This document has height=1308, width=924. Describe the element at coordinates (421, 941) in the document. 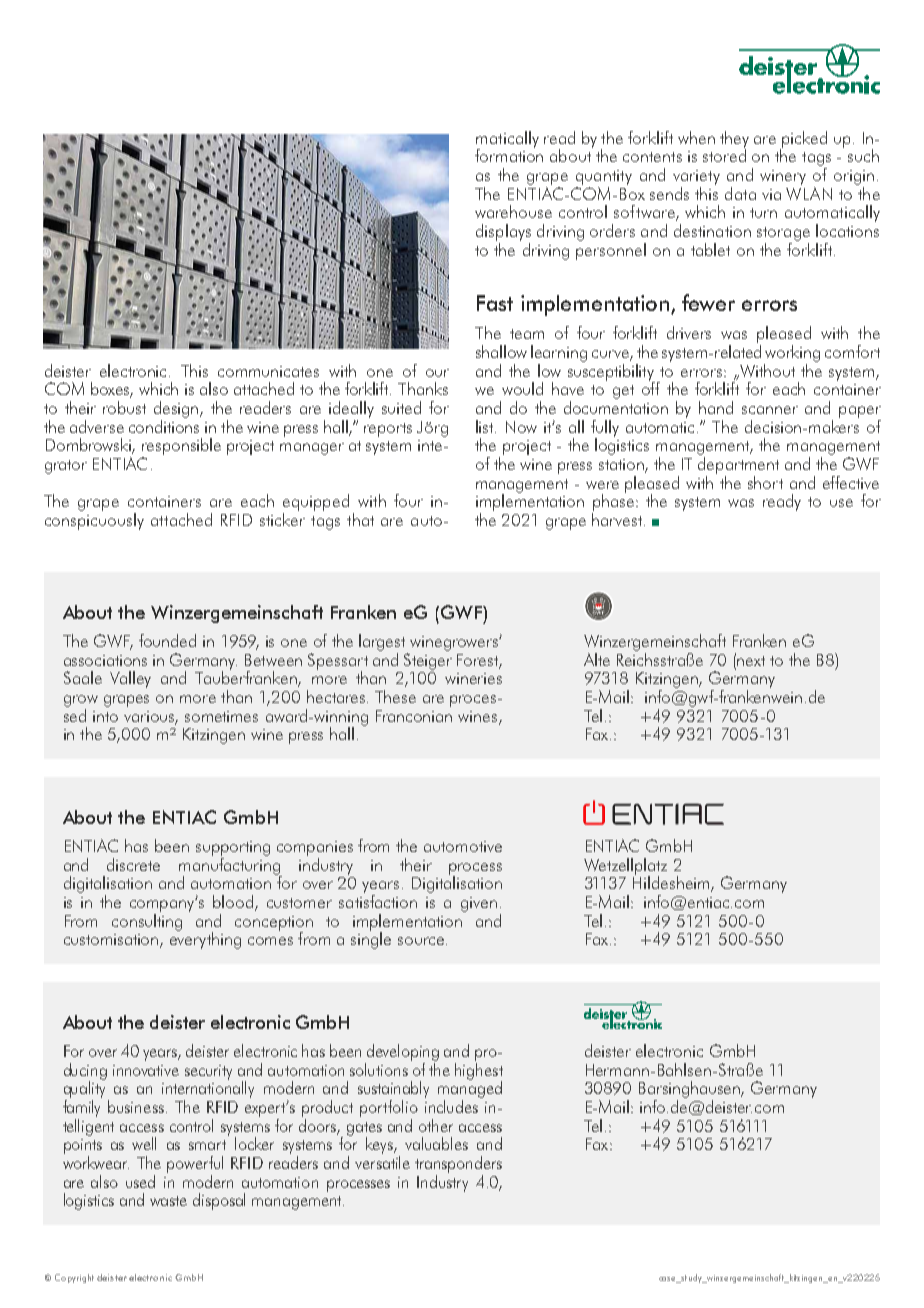

I see `source` at that location.
